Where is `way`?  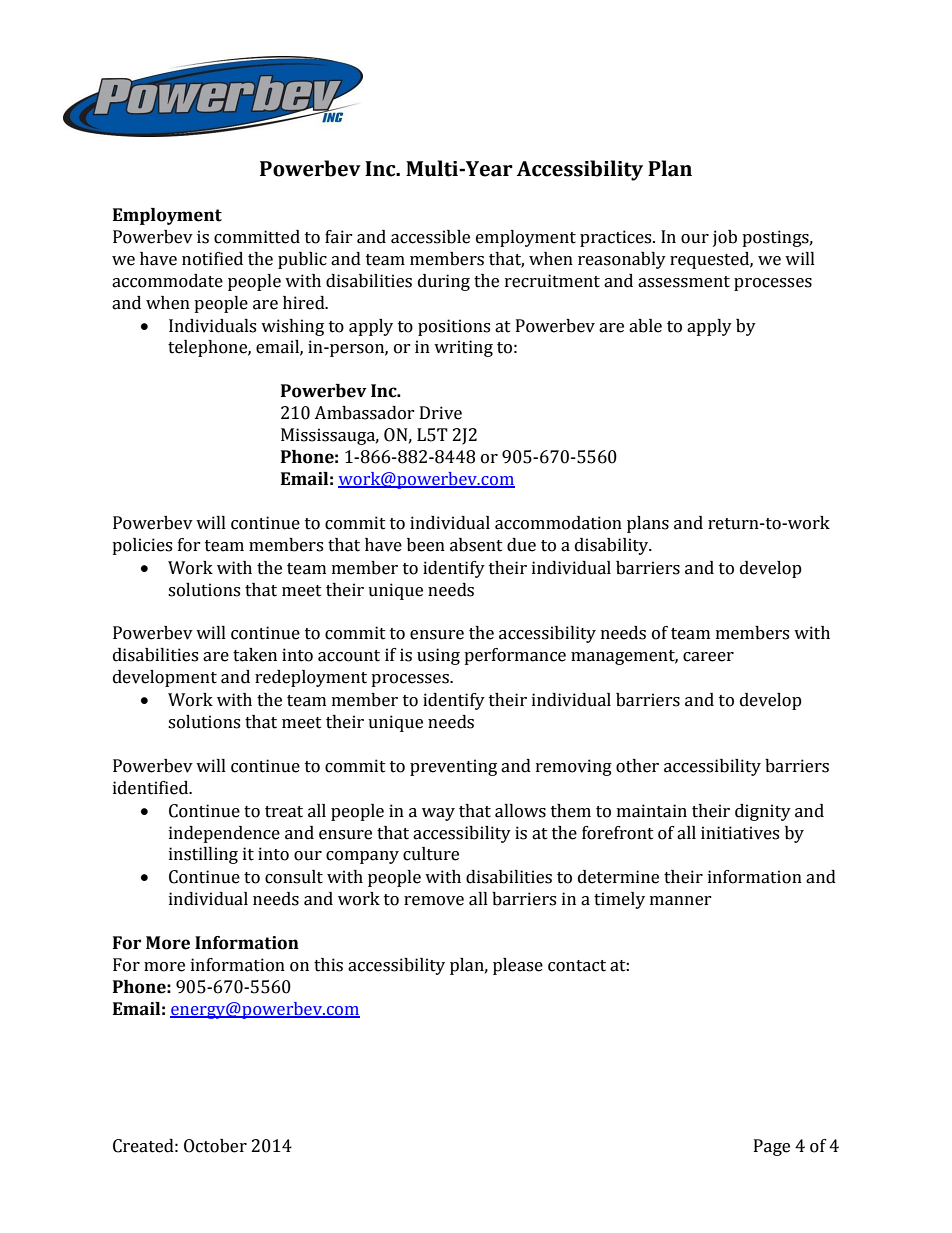
way is located at coordinates (438, 814).
